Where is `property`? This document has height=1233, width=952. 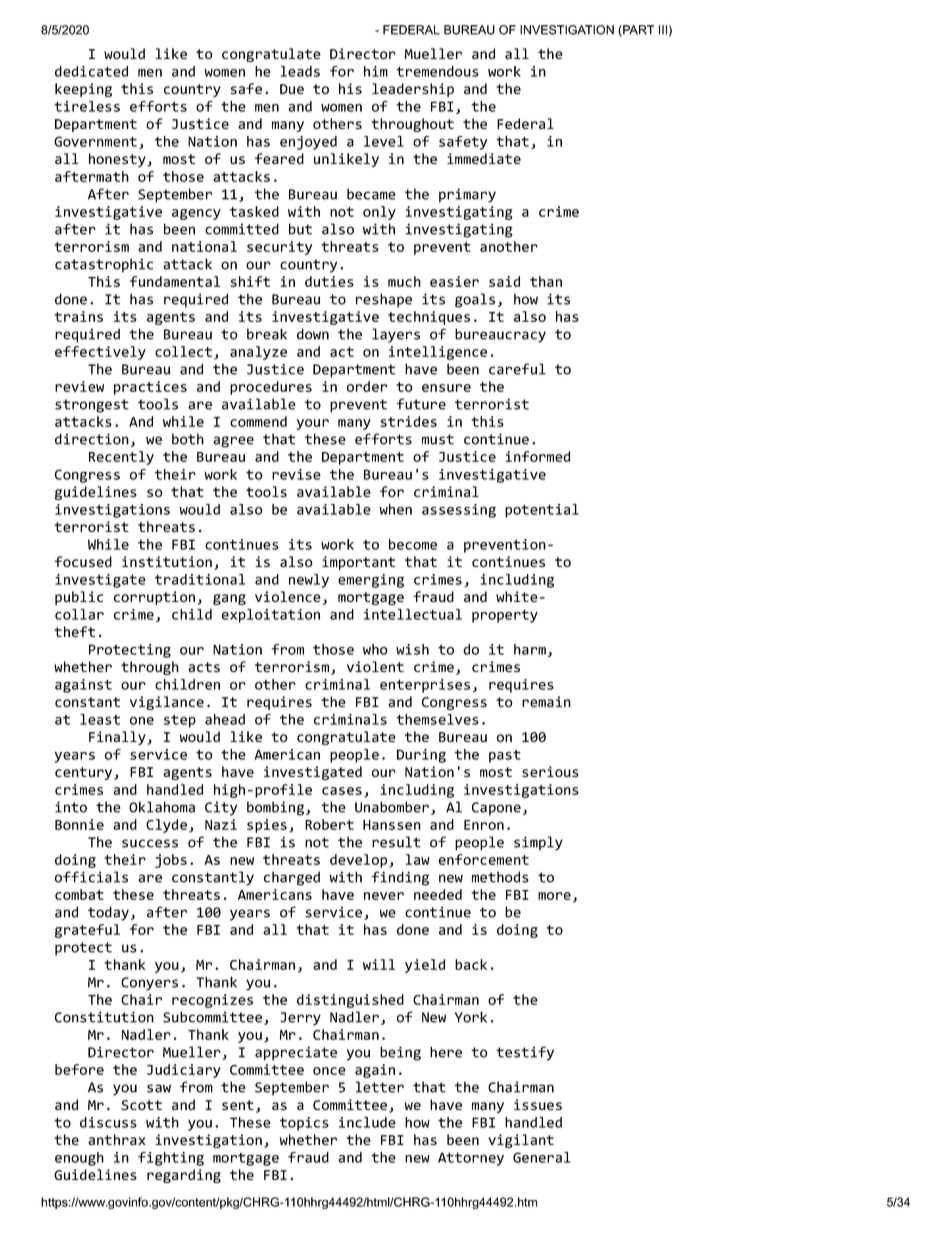 property is located at coordinates (505, 616).
